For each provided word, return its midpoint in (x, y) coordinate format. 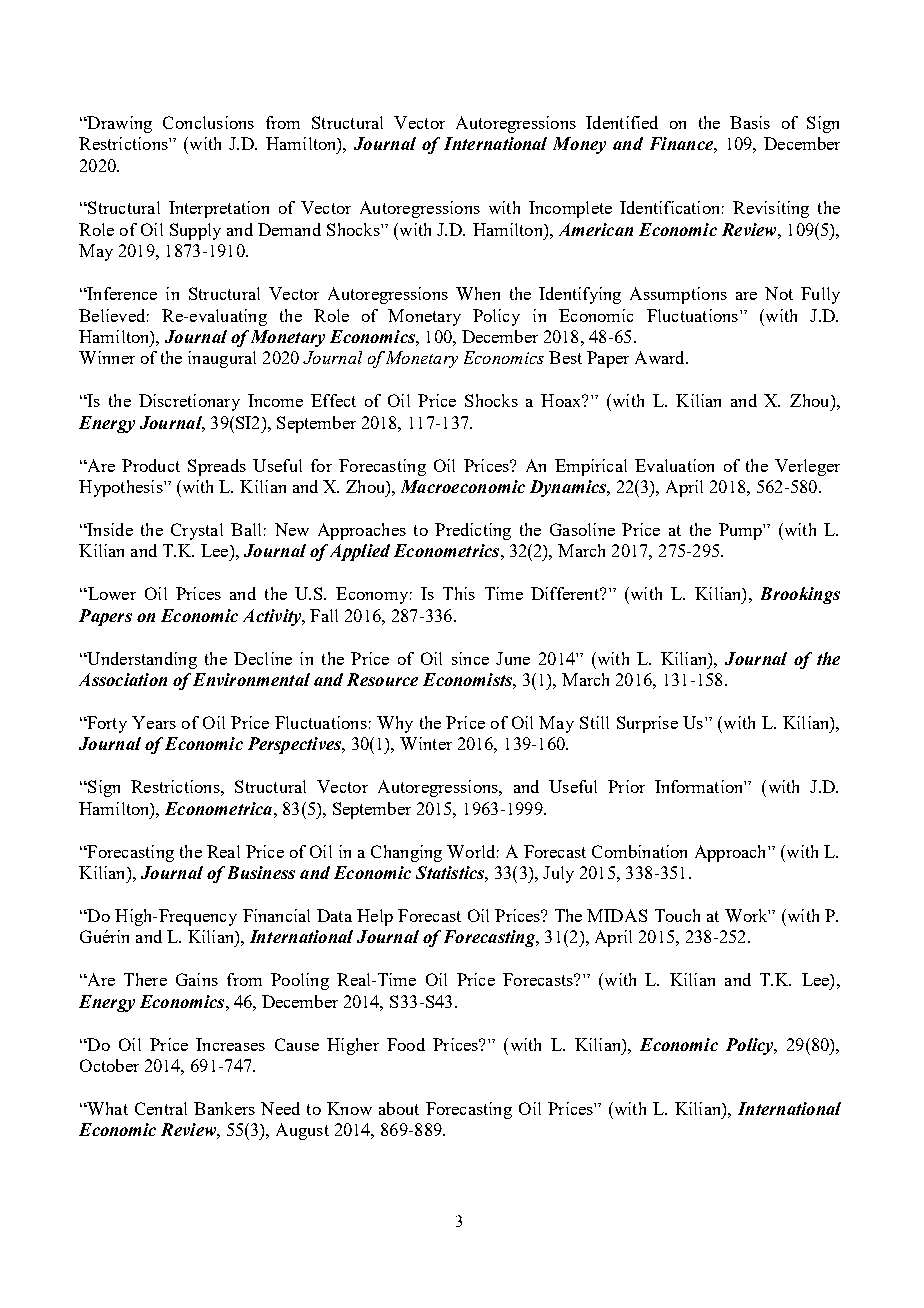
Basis (750, 122)
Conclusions (208, 122)
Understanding (141, 660)
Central (161, 1108)
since (470, 658)
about (399, 1108)
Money (579, 145)
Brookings (800, 595)
